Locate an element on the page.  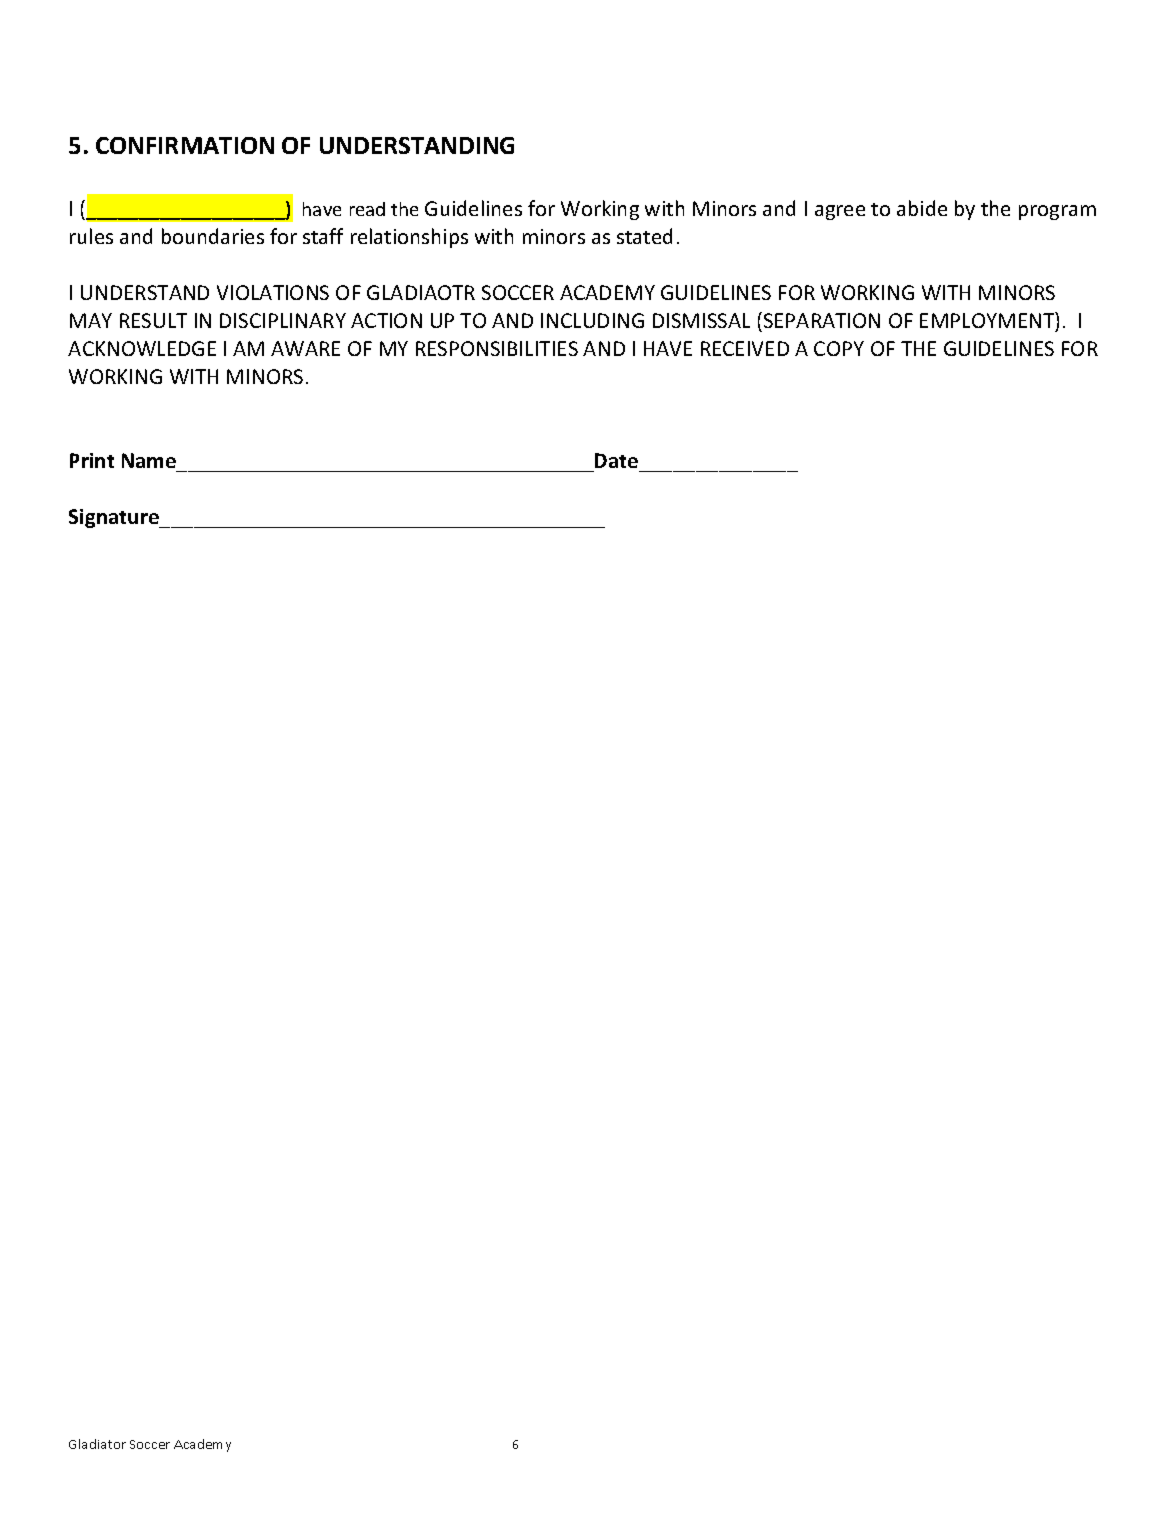
RECEIVED is located at coordinates (745, 348).
